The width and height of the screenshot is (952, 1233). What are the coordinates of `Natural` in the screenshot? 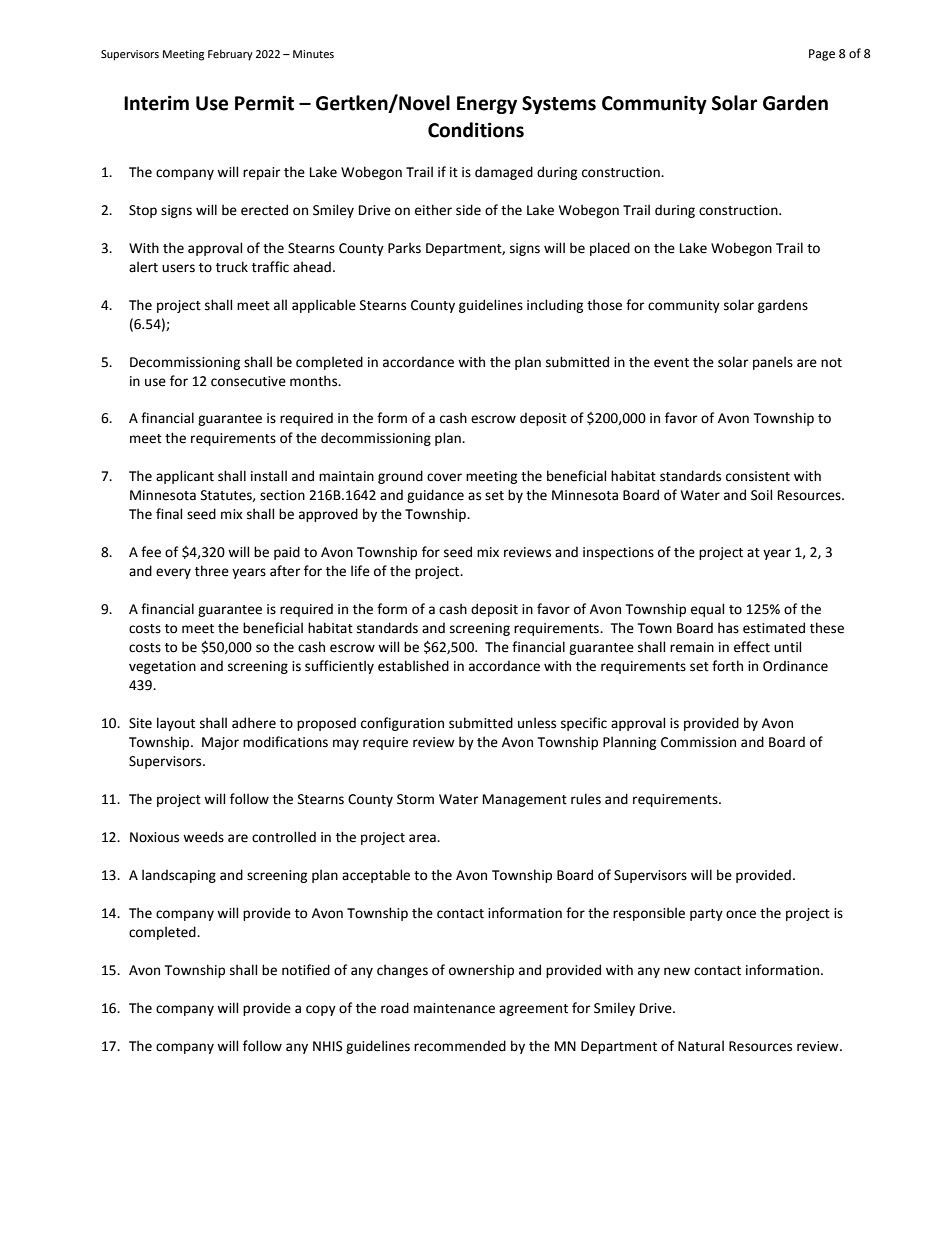 It's located at (701, 1046).
